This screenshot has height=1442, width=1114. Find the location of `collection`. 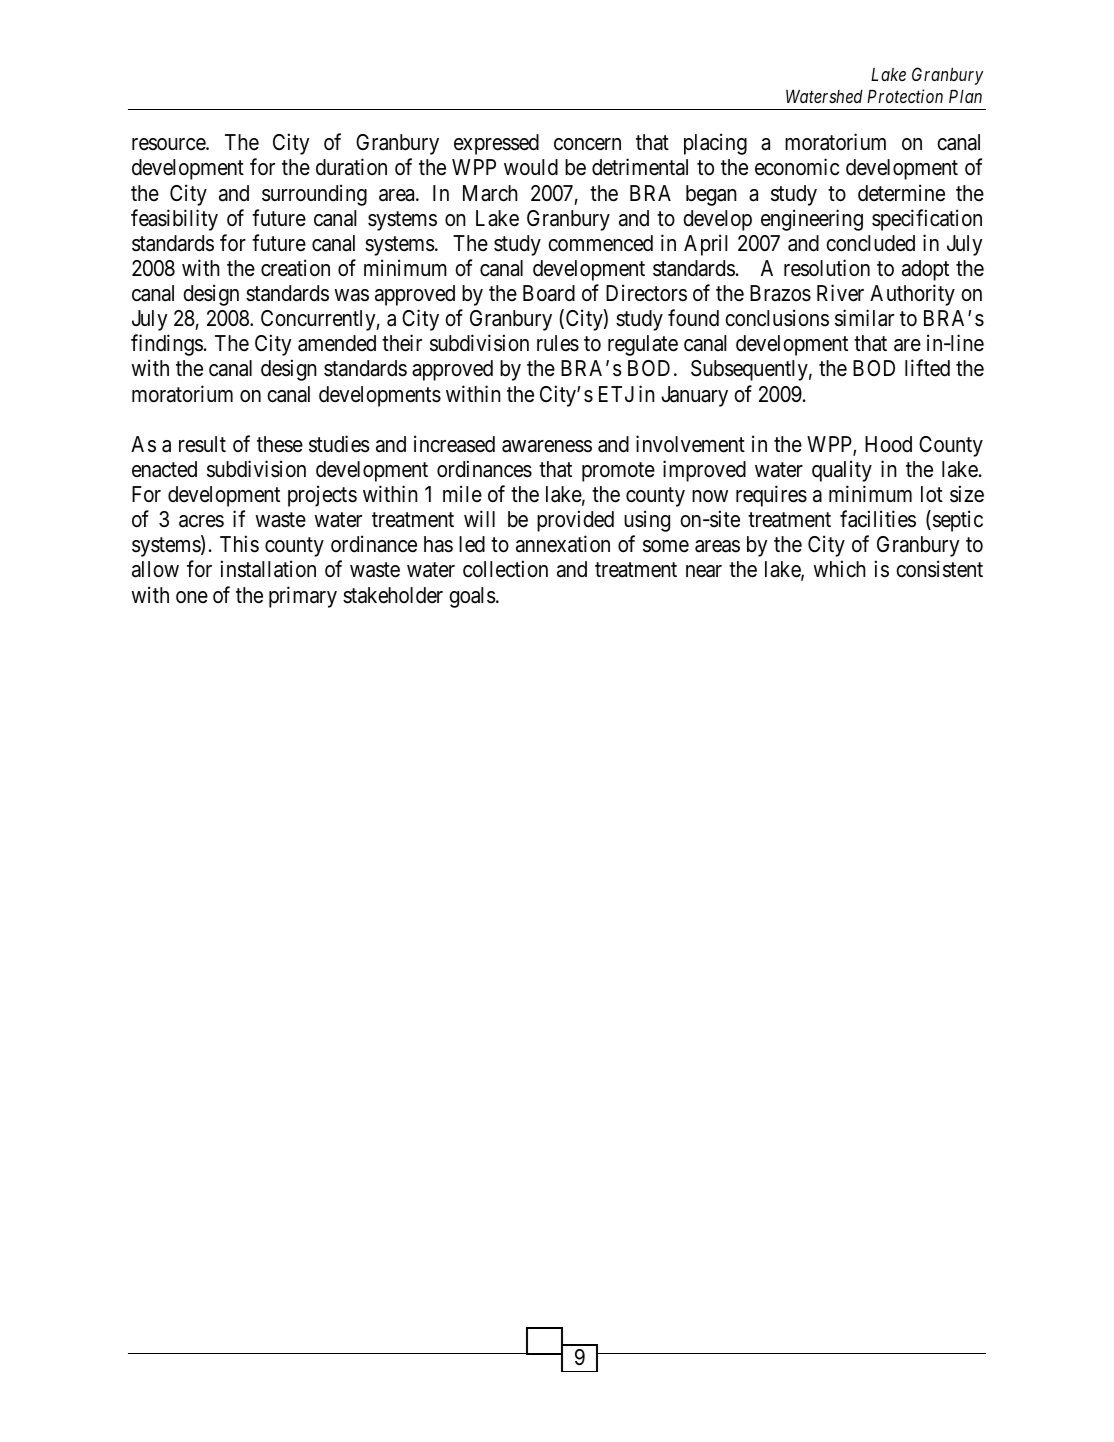

collection is located at coordinates (505, 569).
